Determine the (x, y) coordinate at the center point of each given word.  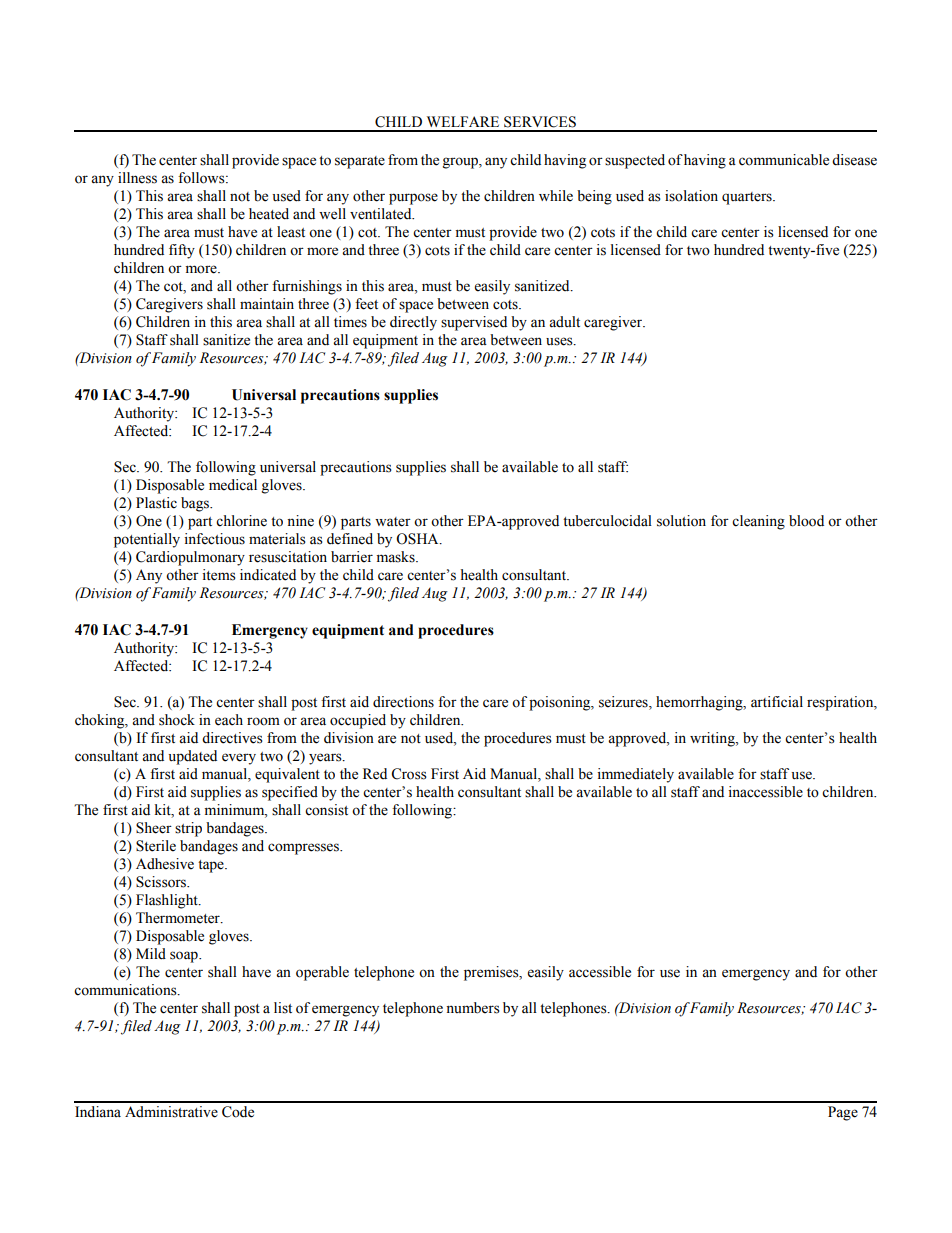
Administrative (171, 1112)
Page (843, 1113)
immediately (635, 775)
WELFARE (463, 121)
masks (396, 557)
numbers (473, 1008)
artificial (777, 702)
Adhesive (165, 864)
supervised (474, 323)
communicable (784, 160)
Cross (409, 774)
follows (202, 178)
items (219, 575)
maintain (267, 304)
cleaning (758, 522)
